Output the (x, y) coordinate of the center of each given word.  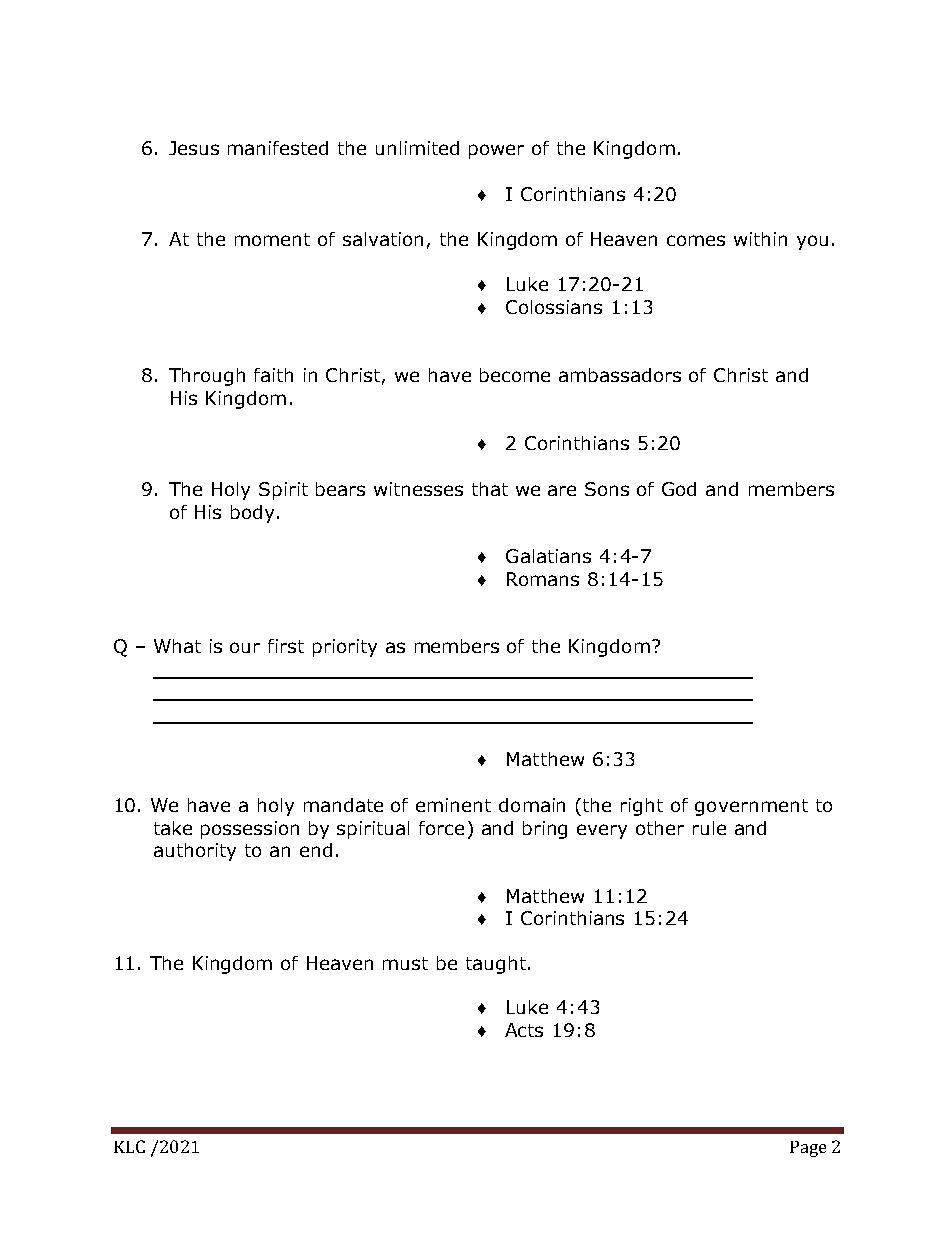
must (405, 963)
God (679, 489)
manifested (278, 148)
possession (250, 830)
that (490, 489)
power (496, 151)
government (751, 807)
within (760, 239)
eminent (453, 805)
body (252, 514)
